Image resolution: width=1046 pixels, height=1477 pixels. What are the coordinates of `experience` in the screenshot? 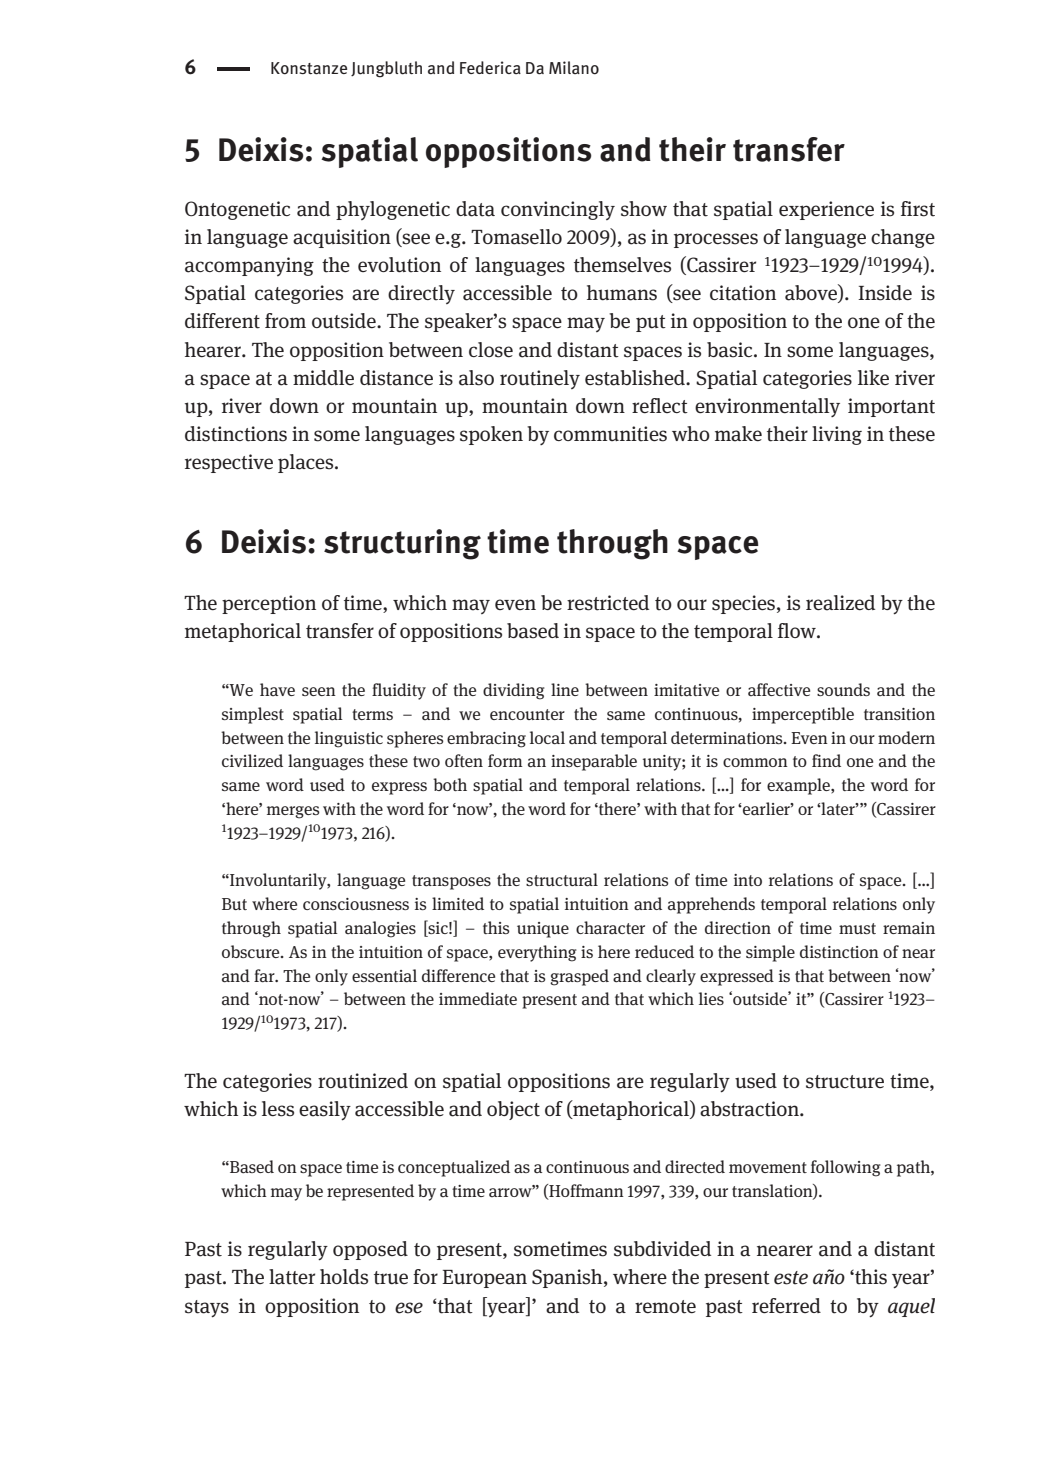 It's located at (826, 210).
